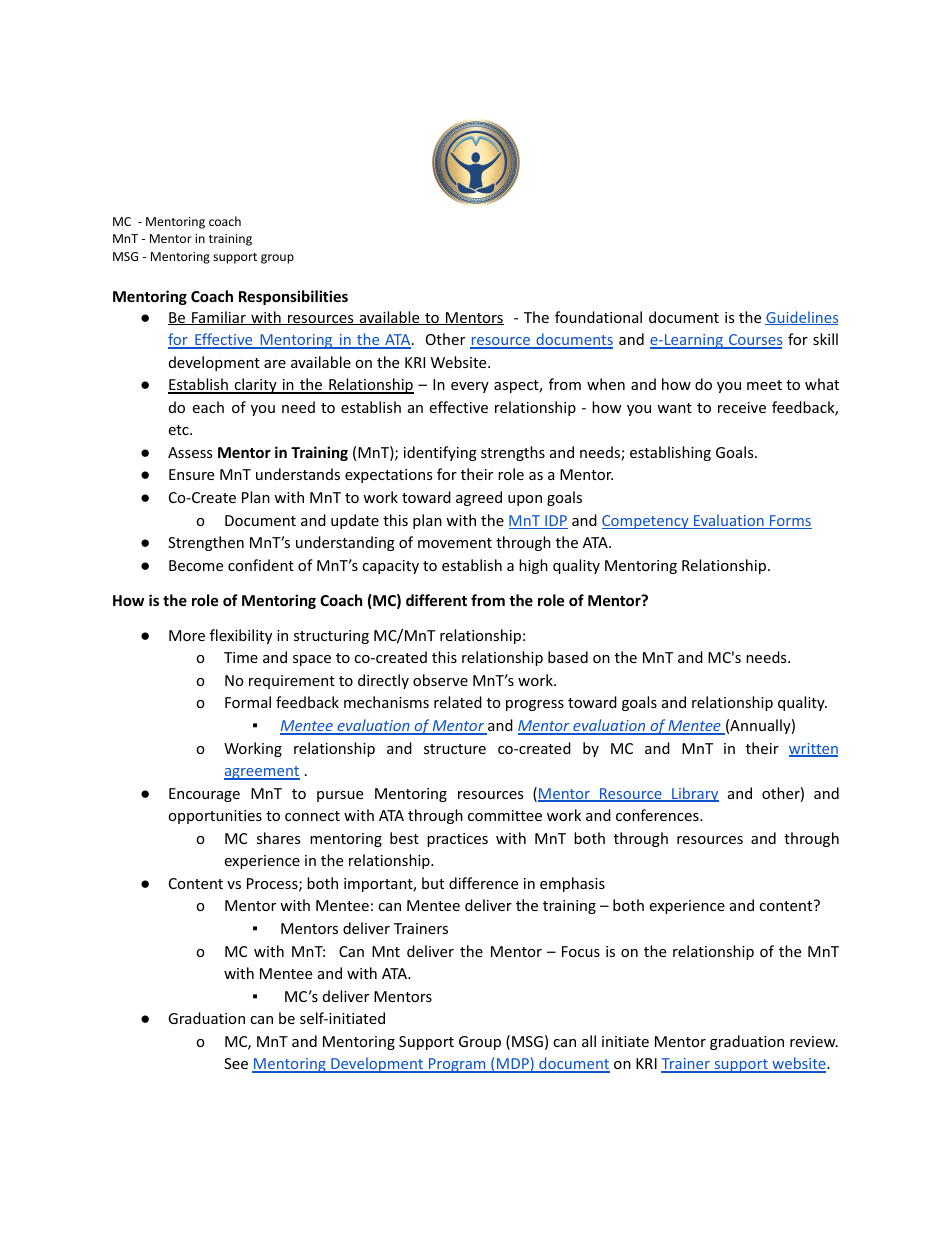 The width and height of the document is (952, 1233). Describe the element at coordinates (261, 565) in the document. I see `confident` at that location.
